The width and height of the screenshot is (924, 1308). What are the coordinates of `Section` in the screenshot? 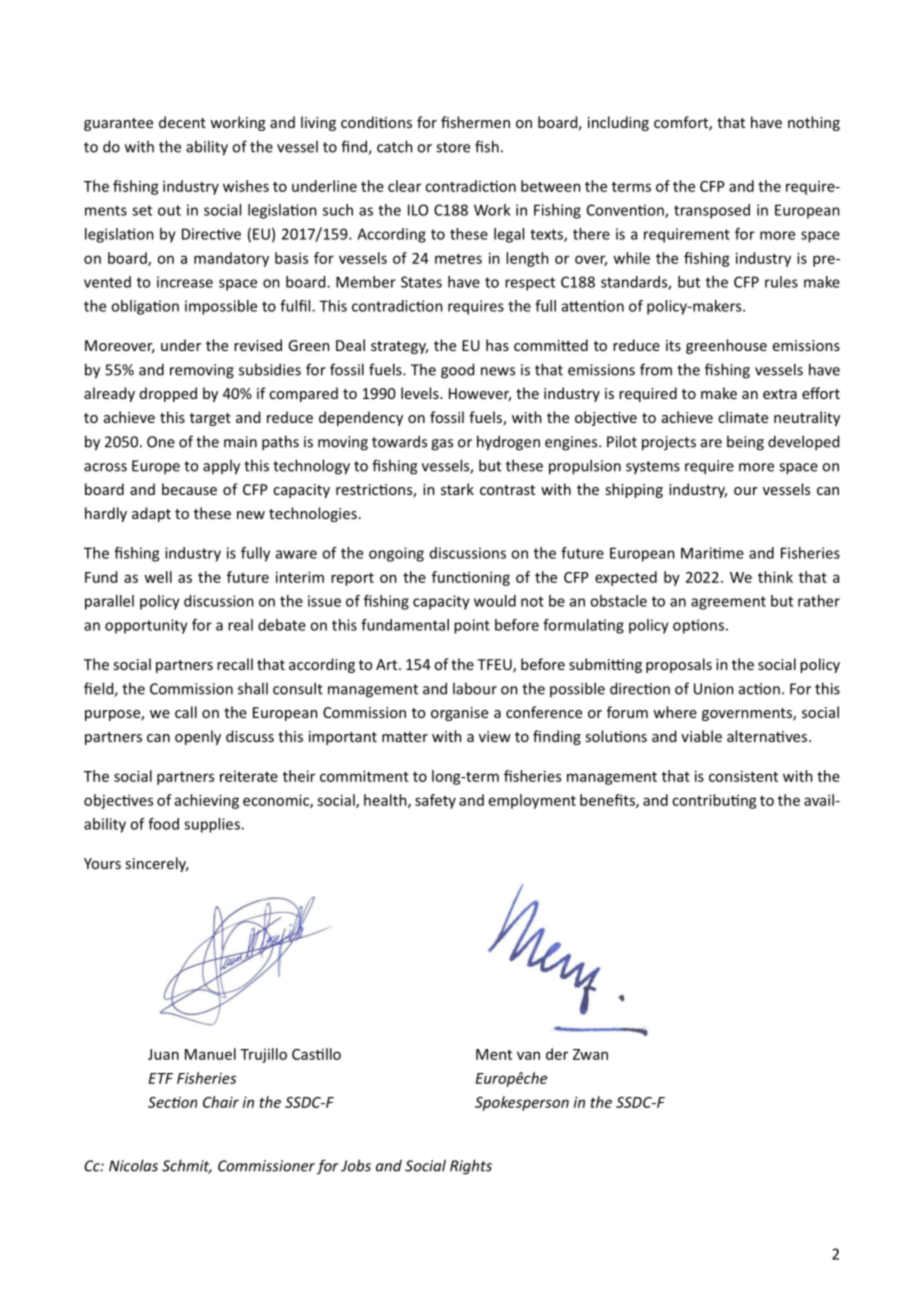 It's located at (172, 1102).
